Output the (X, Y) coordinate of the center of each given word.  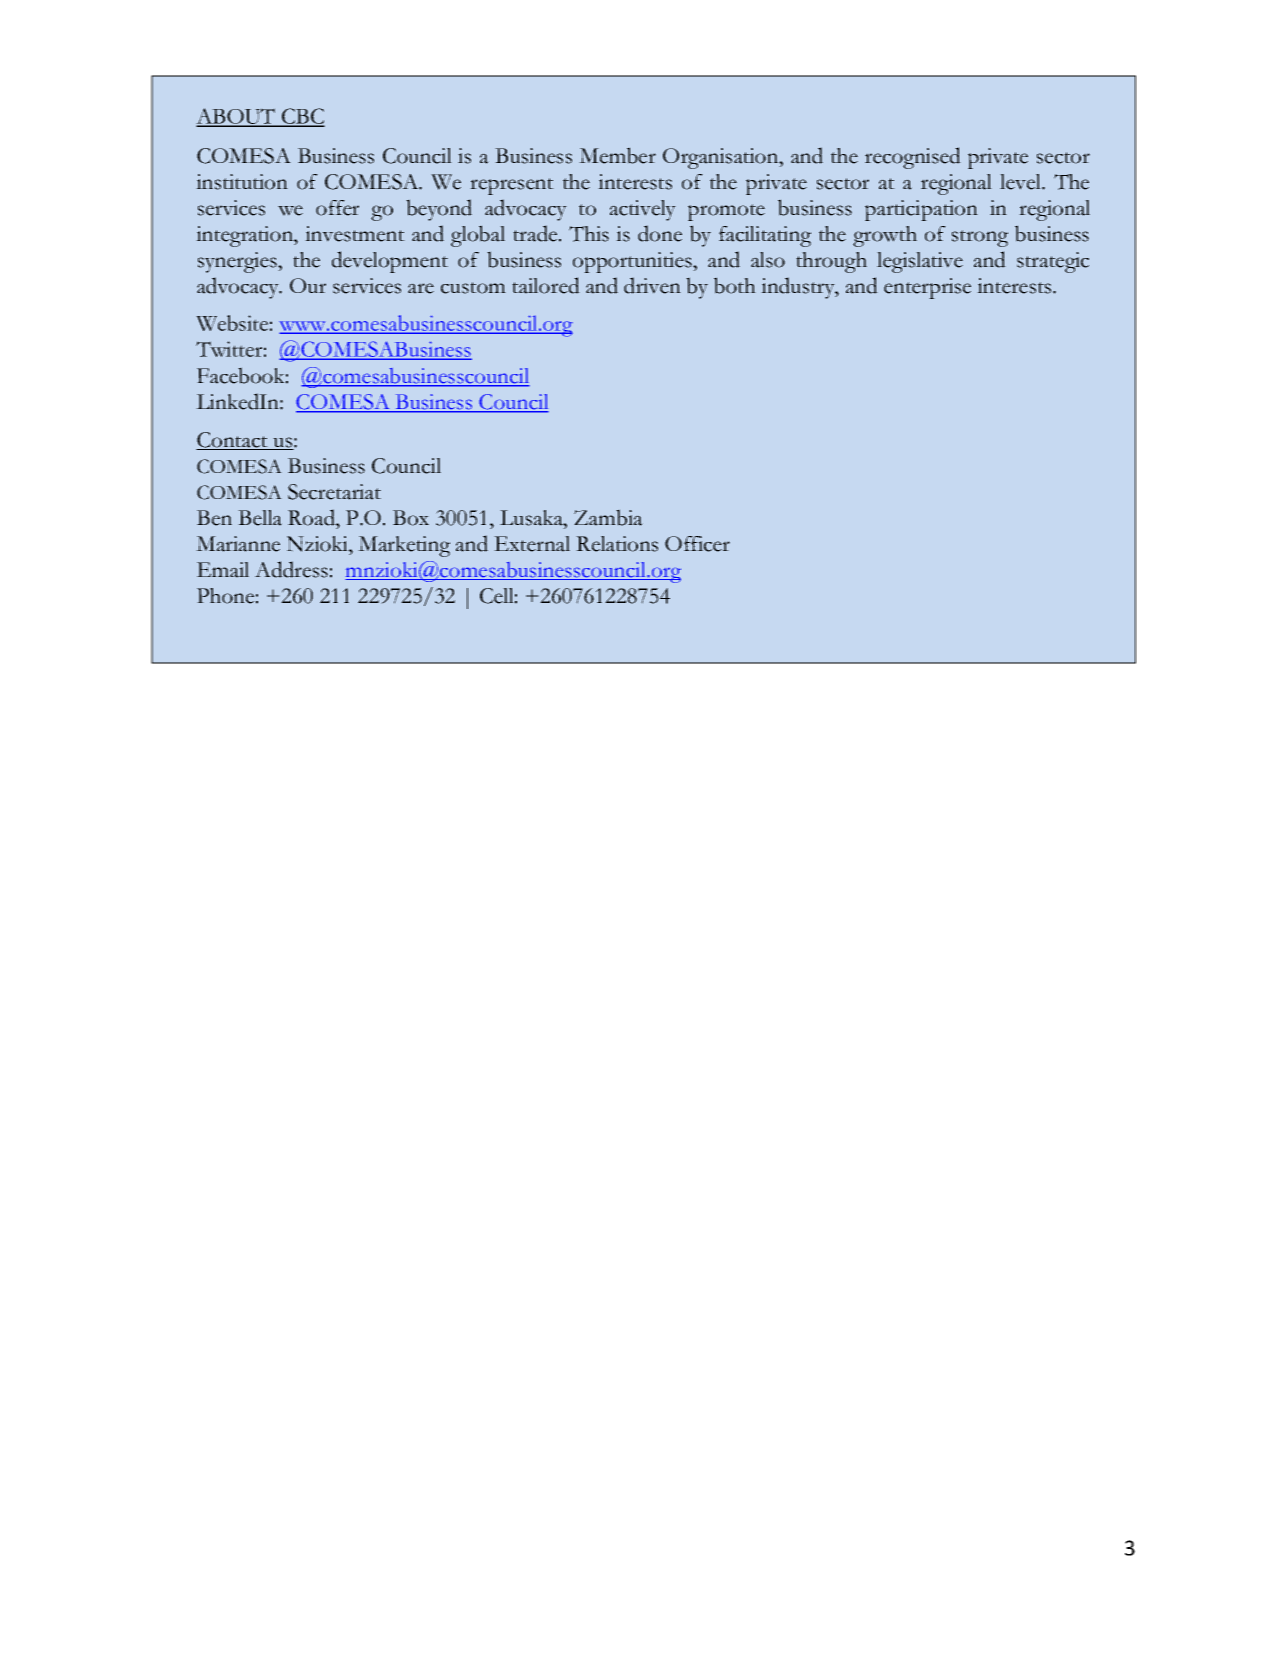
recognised (913, 158)
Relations (617, 544)
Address (291, 569)
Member (617, 155)
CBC (302, 117)
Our (308, 285)
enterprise (927, 288)
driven (652, 285)
